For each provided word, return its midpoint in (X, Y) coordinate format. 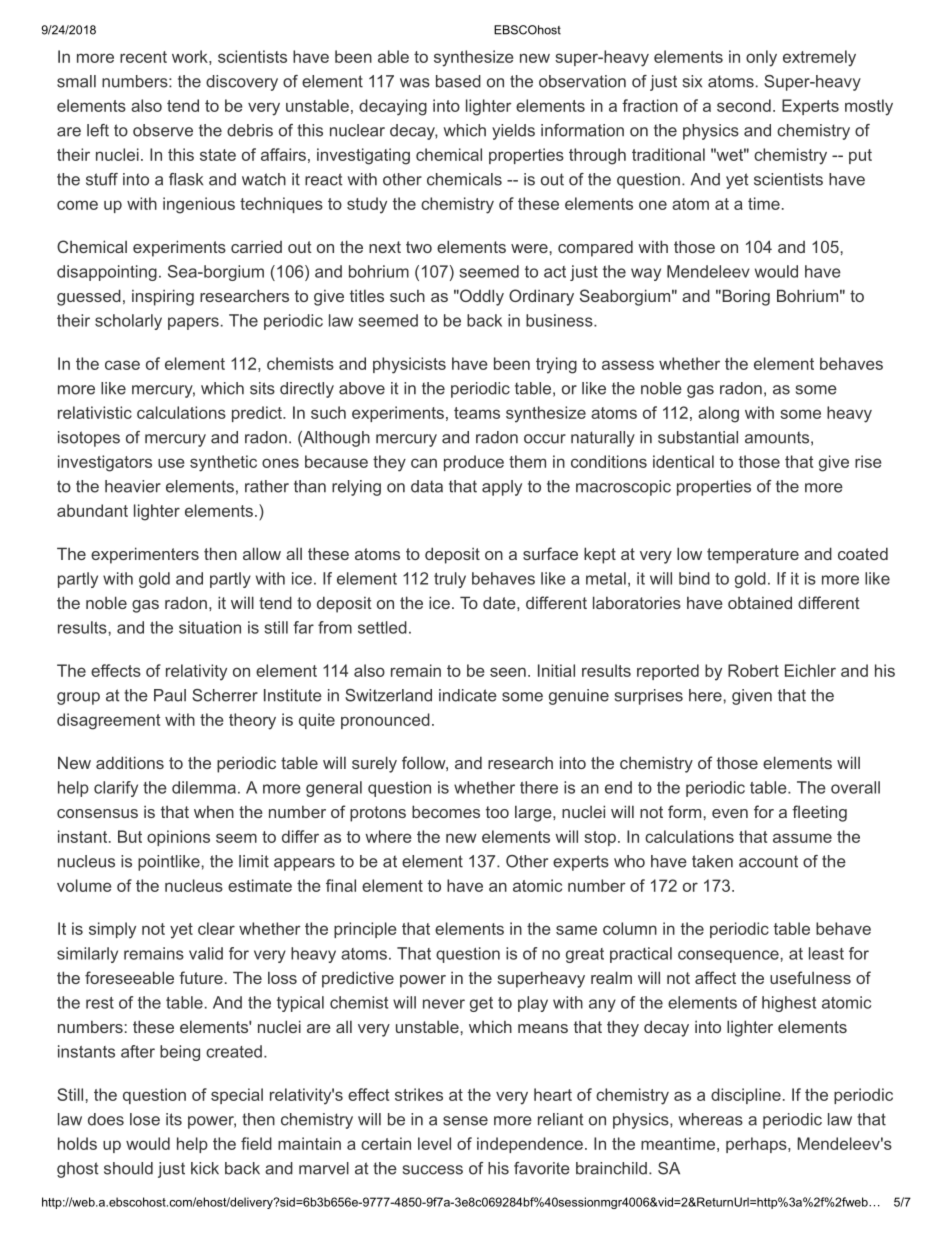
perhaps (757, 1145)
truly (450, 580)
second (744, 105)
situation (210, 627)
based (458, 81)
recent (143, 57)
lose (145, 1119)
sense (465, 1121)
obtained (760, 602)
